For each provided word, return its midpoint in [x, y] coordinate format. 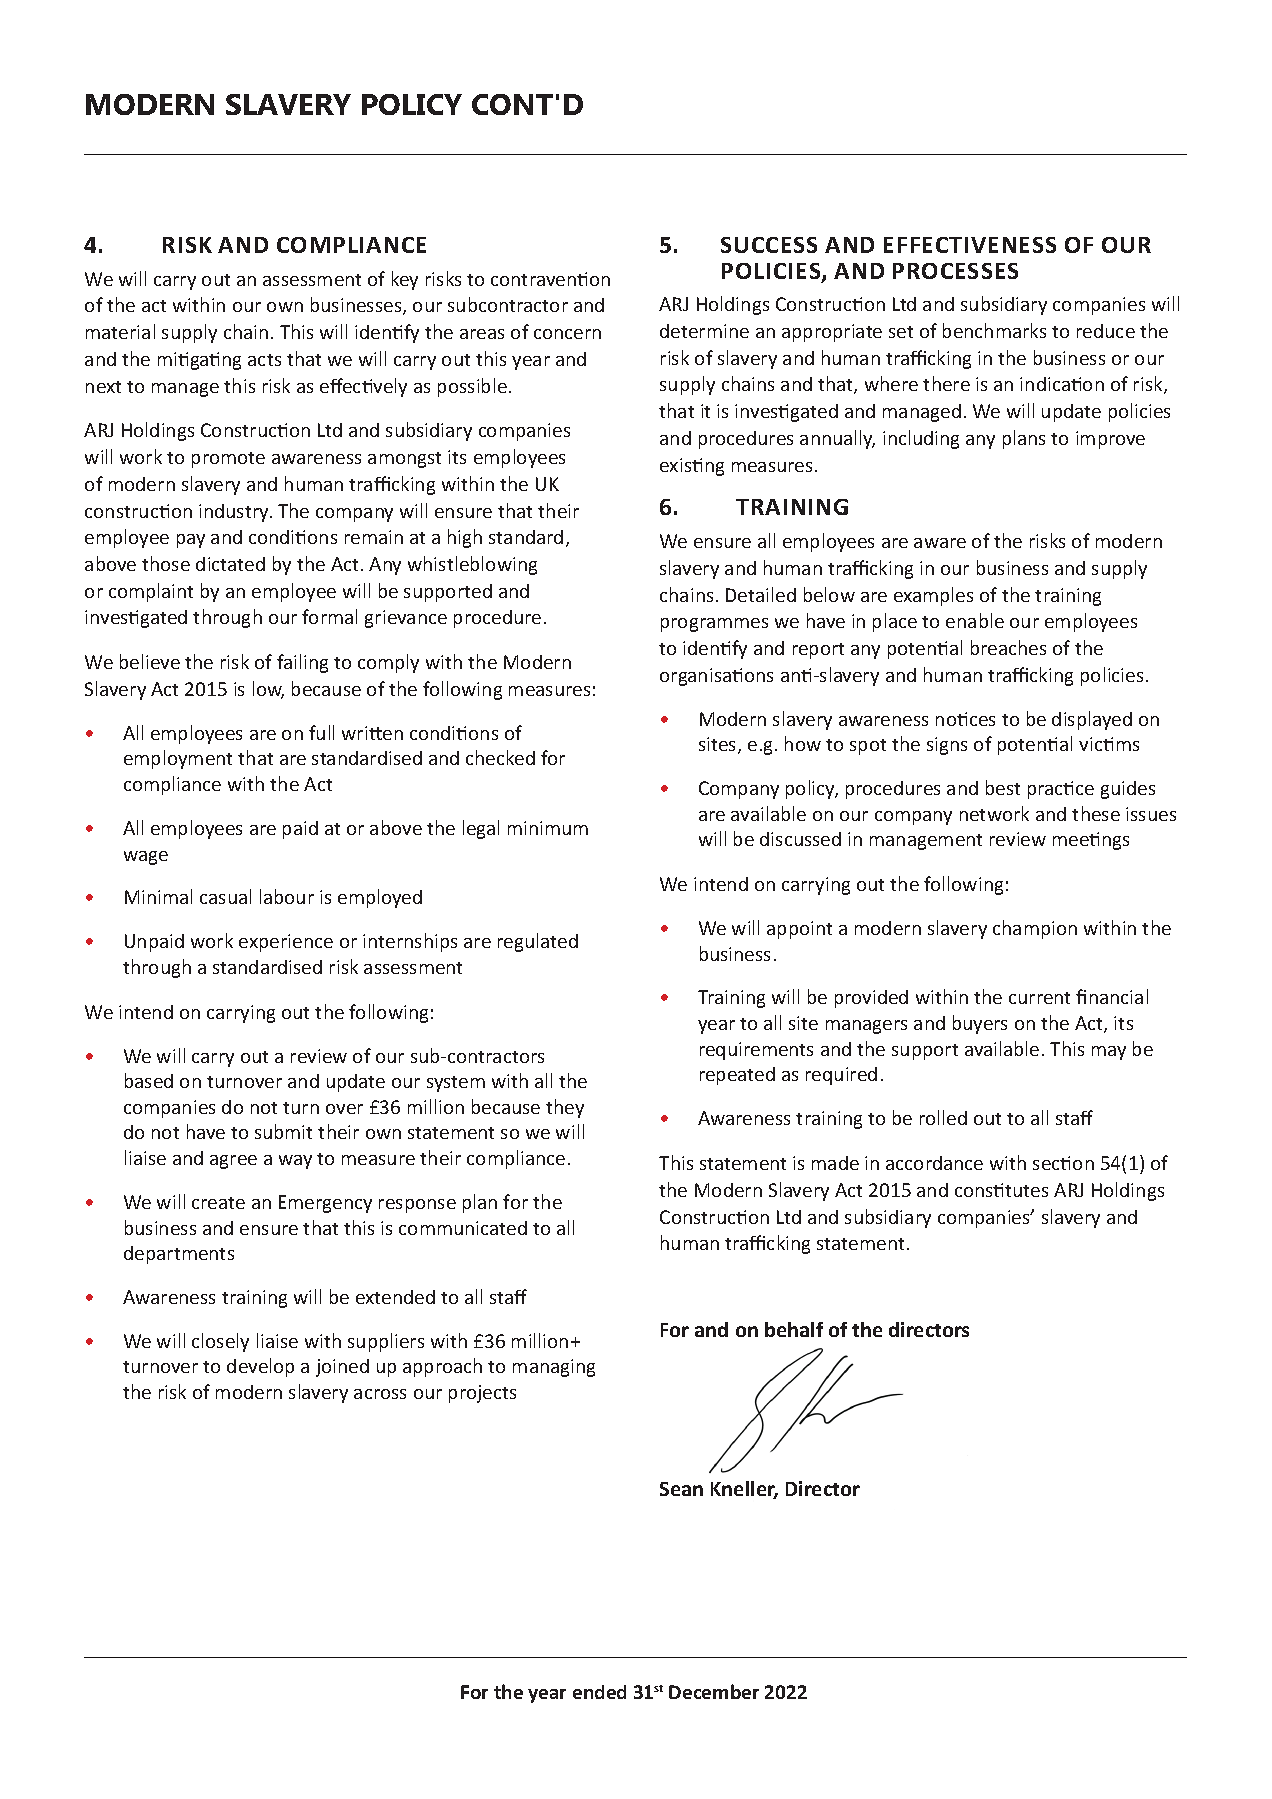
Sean [681, 1489]
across [380, 1394]
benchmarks [994, 330]
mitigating [199, 361]
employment [178, 759]
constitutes [1001, 1190]
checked [500, 757]
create [218, 1203]
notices [965, 719]
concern [567, 334]
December [714, 1691]
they [565, 1108]
